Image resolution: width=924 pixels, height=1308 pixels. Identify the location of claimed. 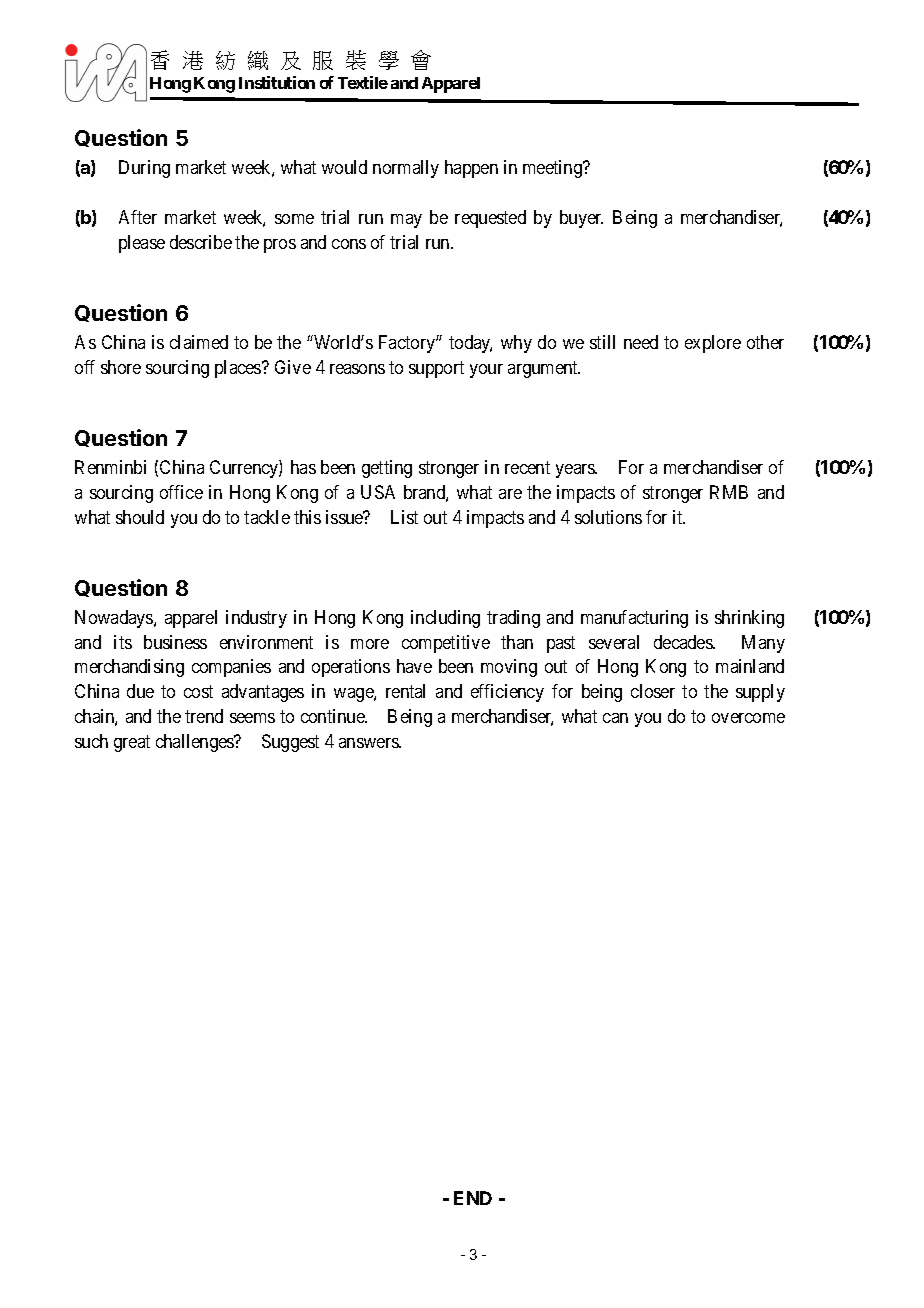
(199, 342).
